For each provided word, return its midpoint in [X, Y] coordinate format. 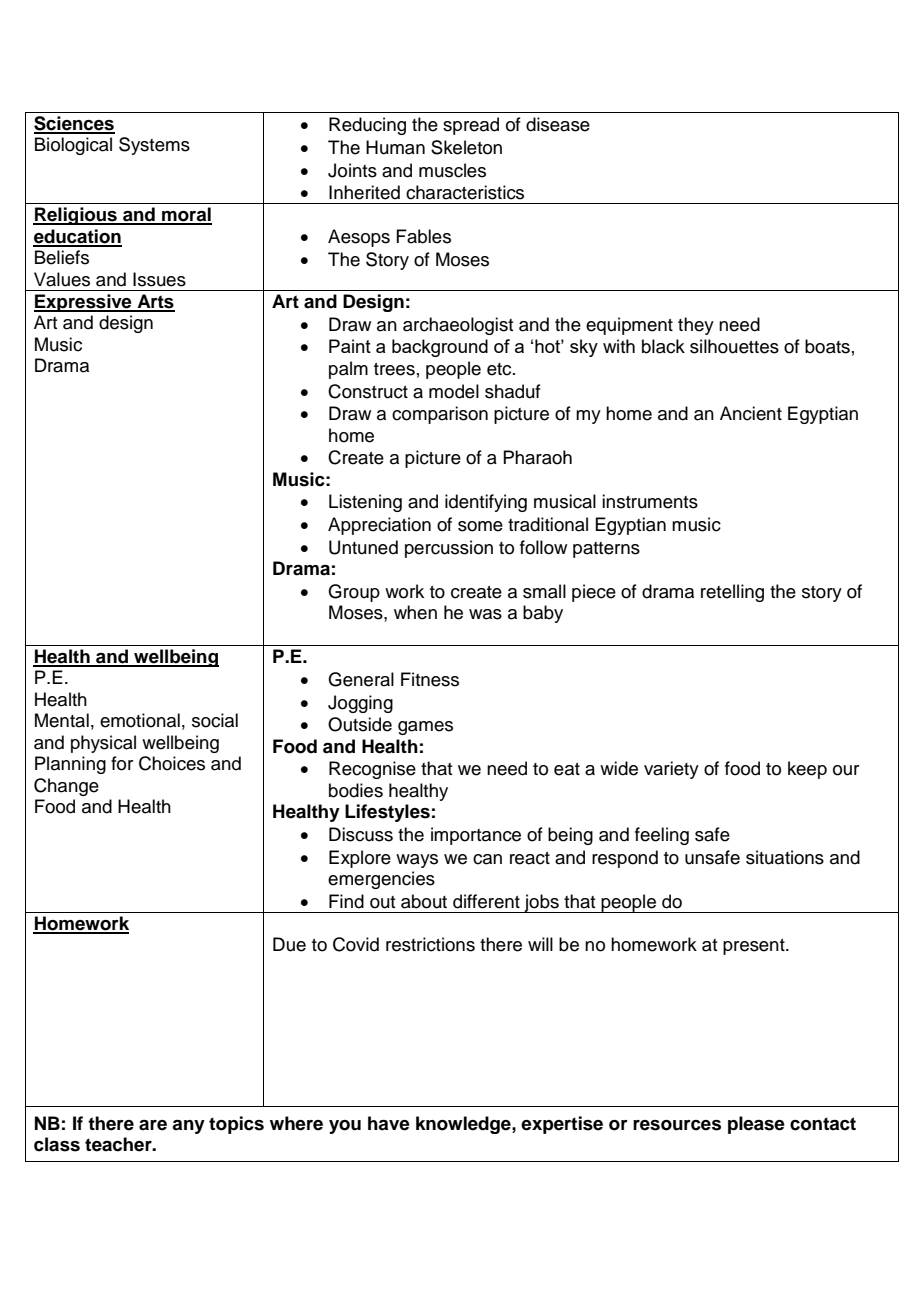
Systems [154, 146]
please [756, 1125]
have [389, 1123]
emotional [140, 720]
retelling [732, 593]
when [415, 612]
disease [558, 124]
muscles [452, 170]
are [153, 1125]
